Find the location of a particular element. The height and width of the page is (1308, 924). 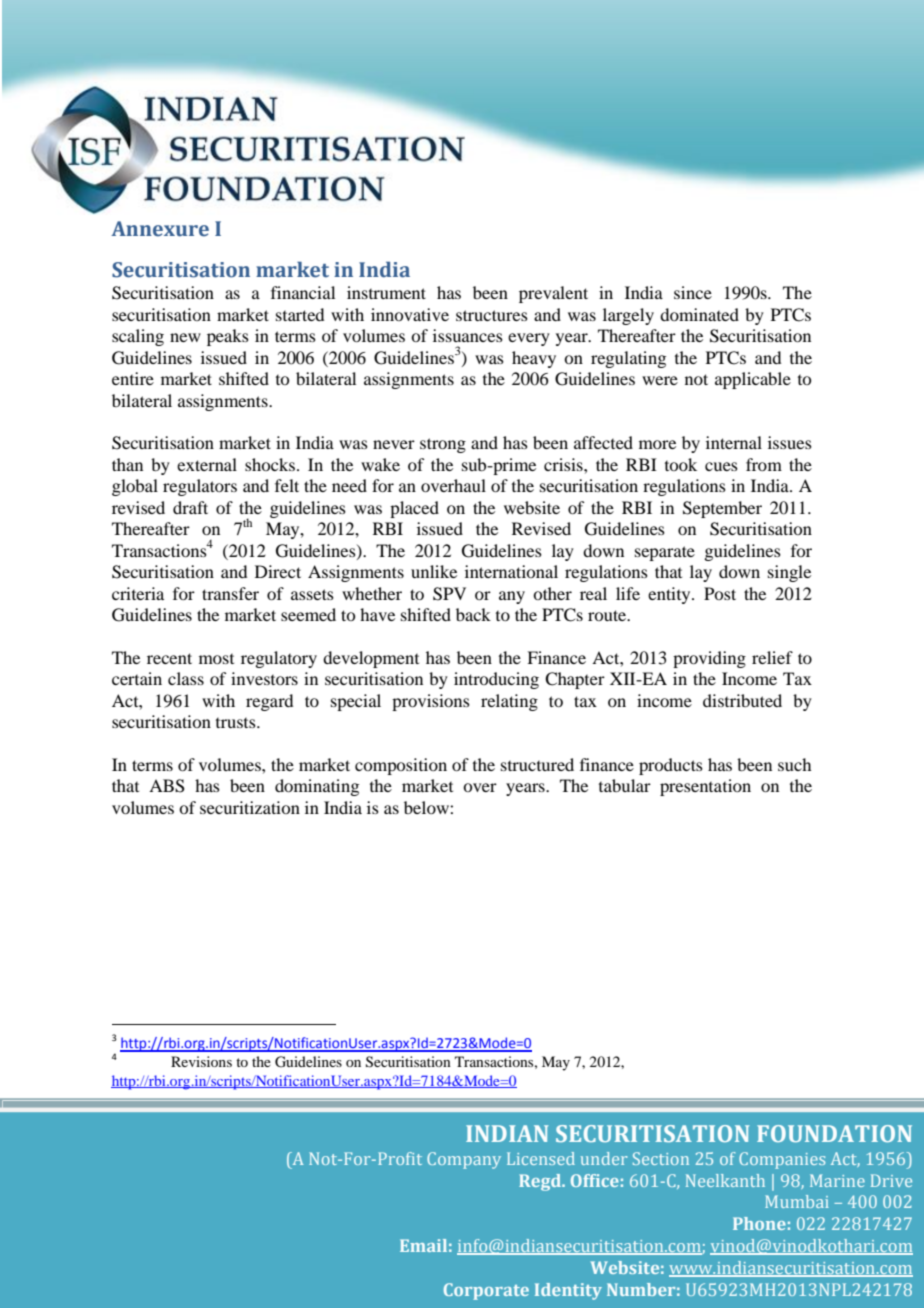

Licensed is located at coordinates (541, 1158).
